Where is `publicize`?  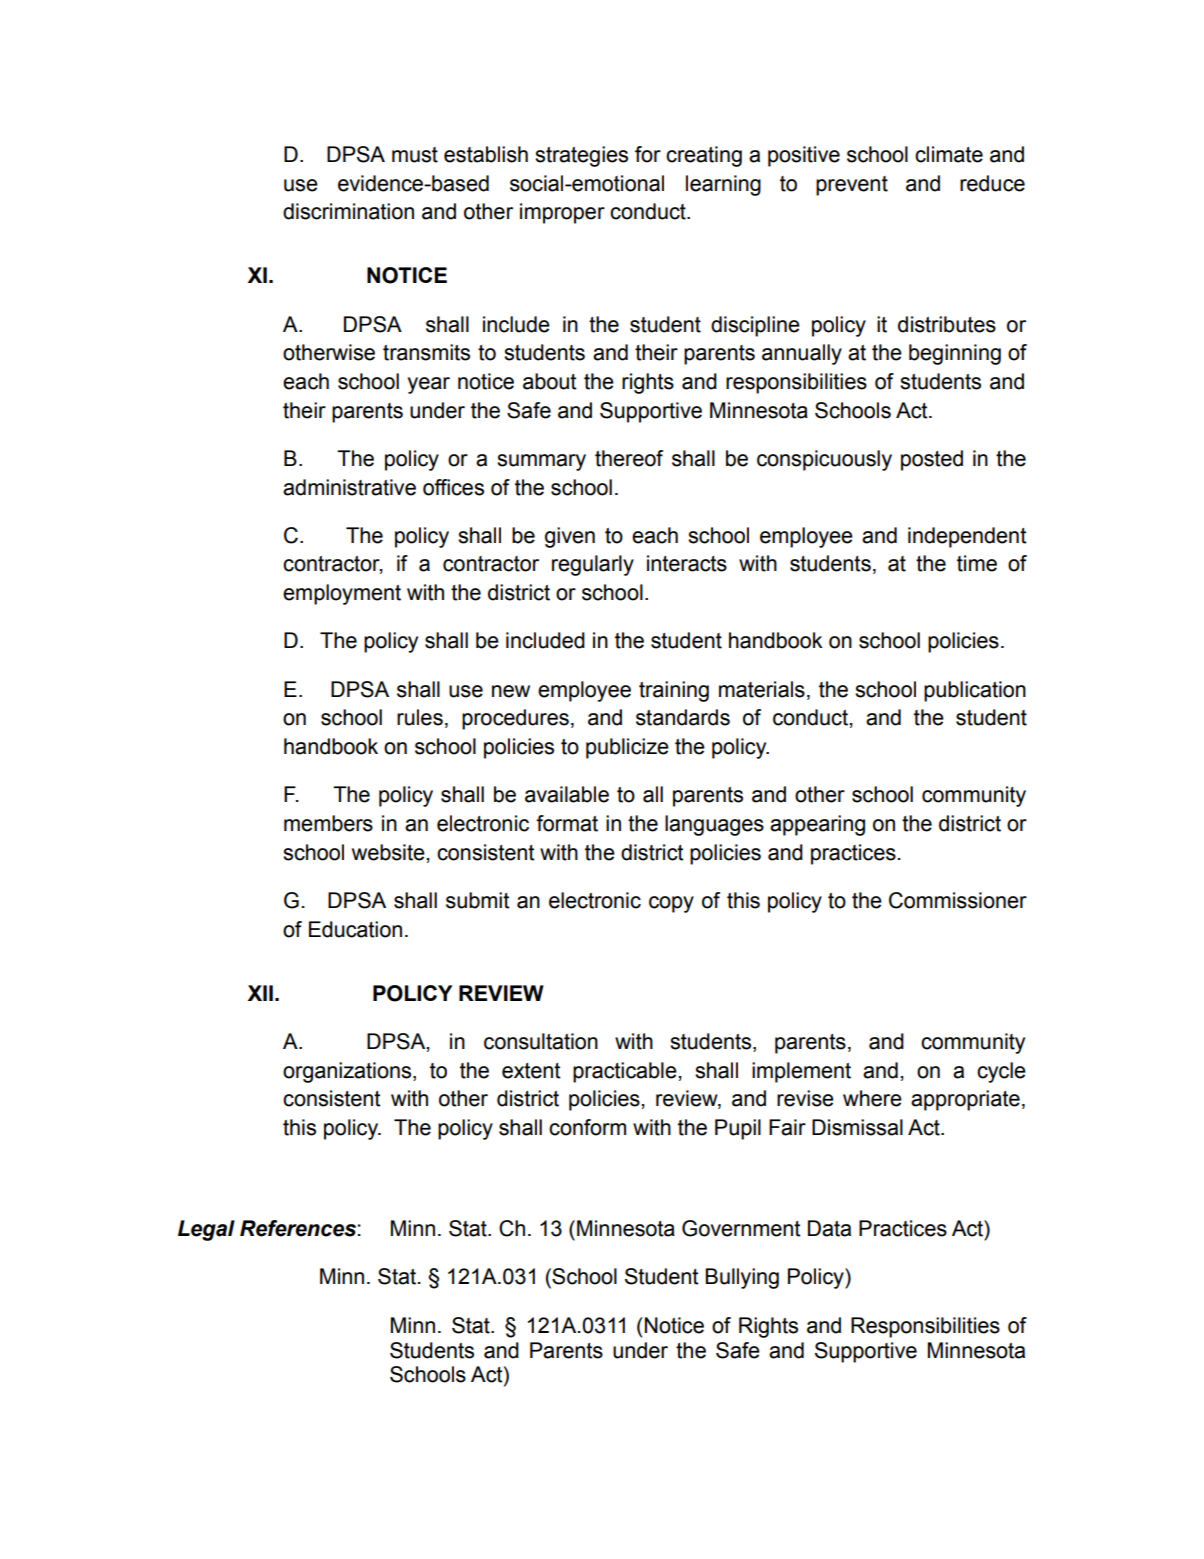 publicize is located at coordinates (627, 748).
